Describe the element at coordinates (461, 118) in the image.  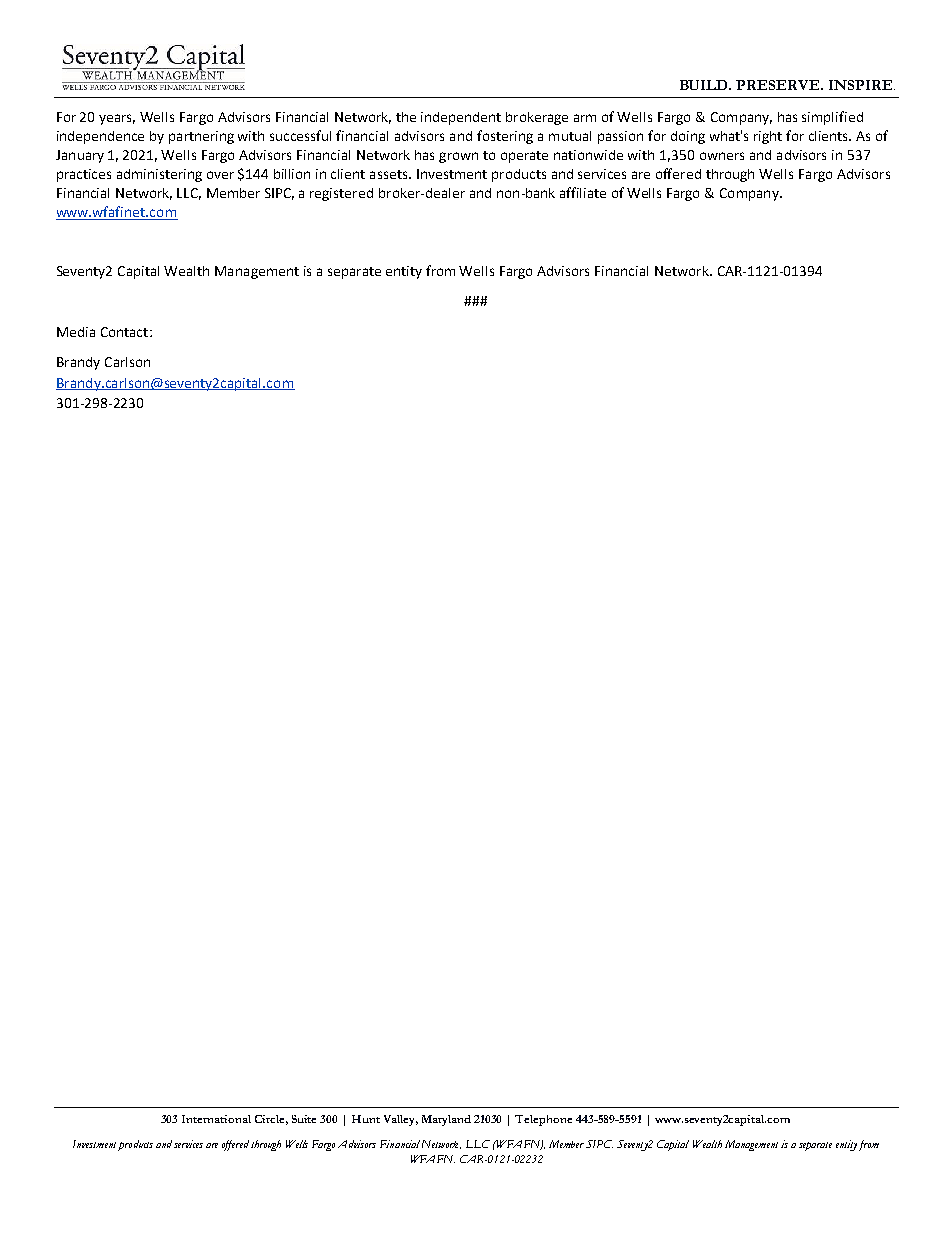
I see `independent` at that location.
